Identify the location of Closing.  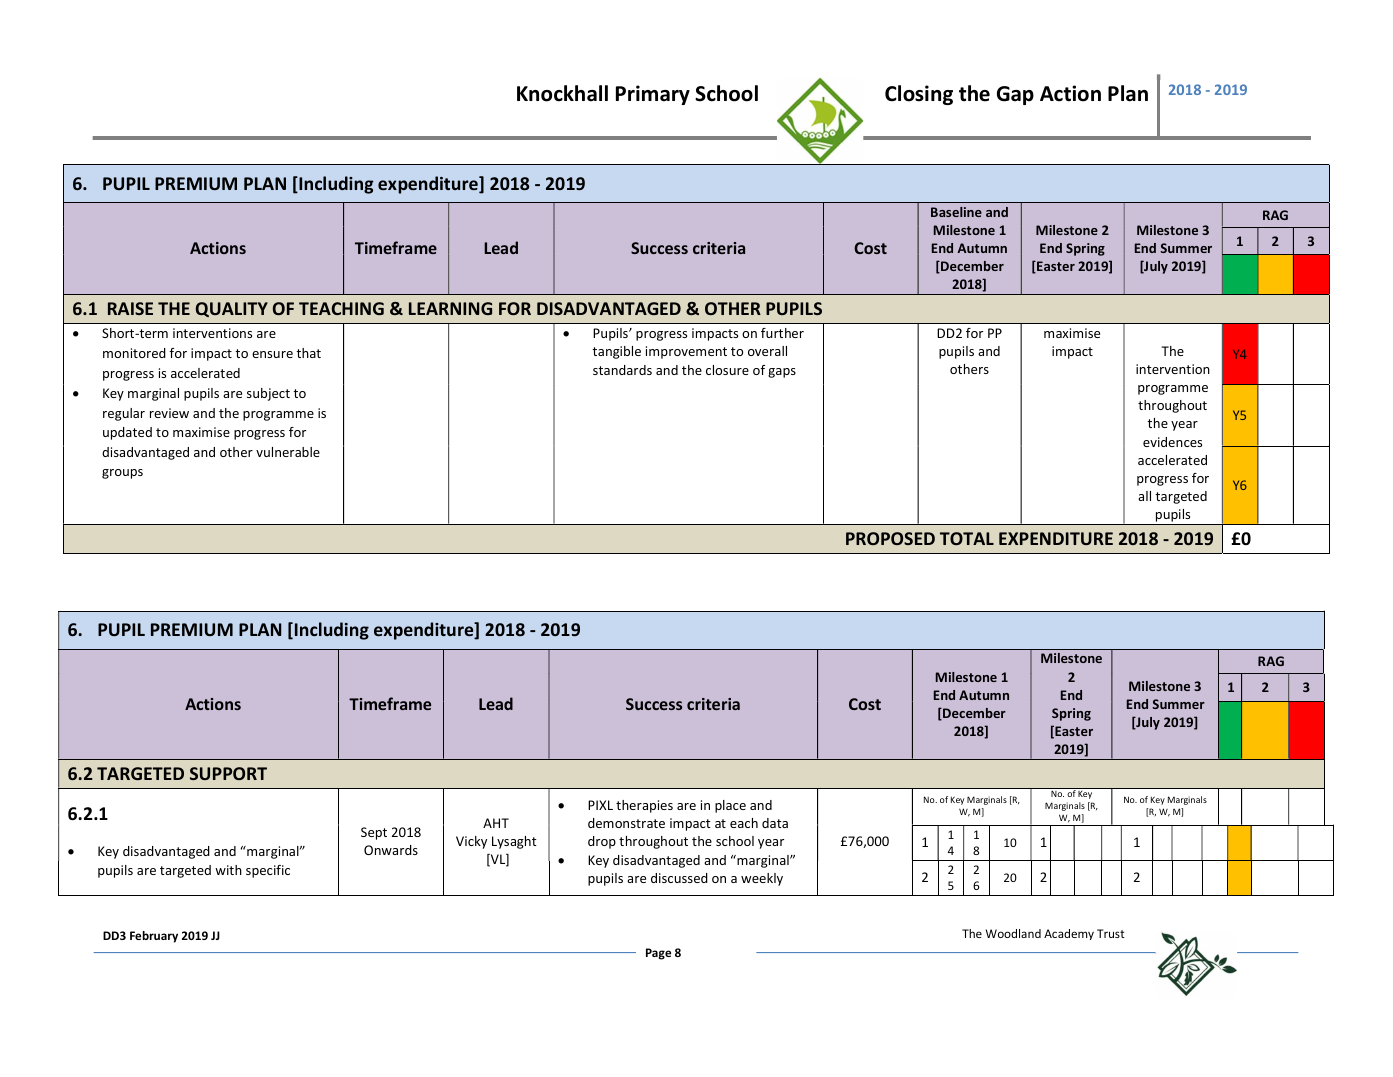
(919, 95).
